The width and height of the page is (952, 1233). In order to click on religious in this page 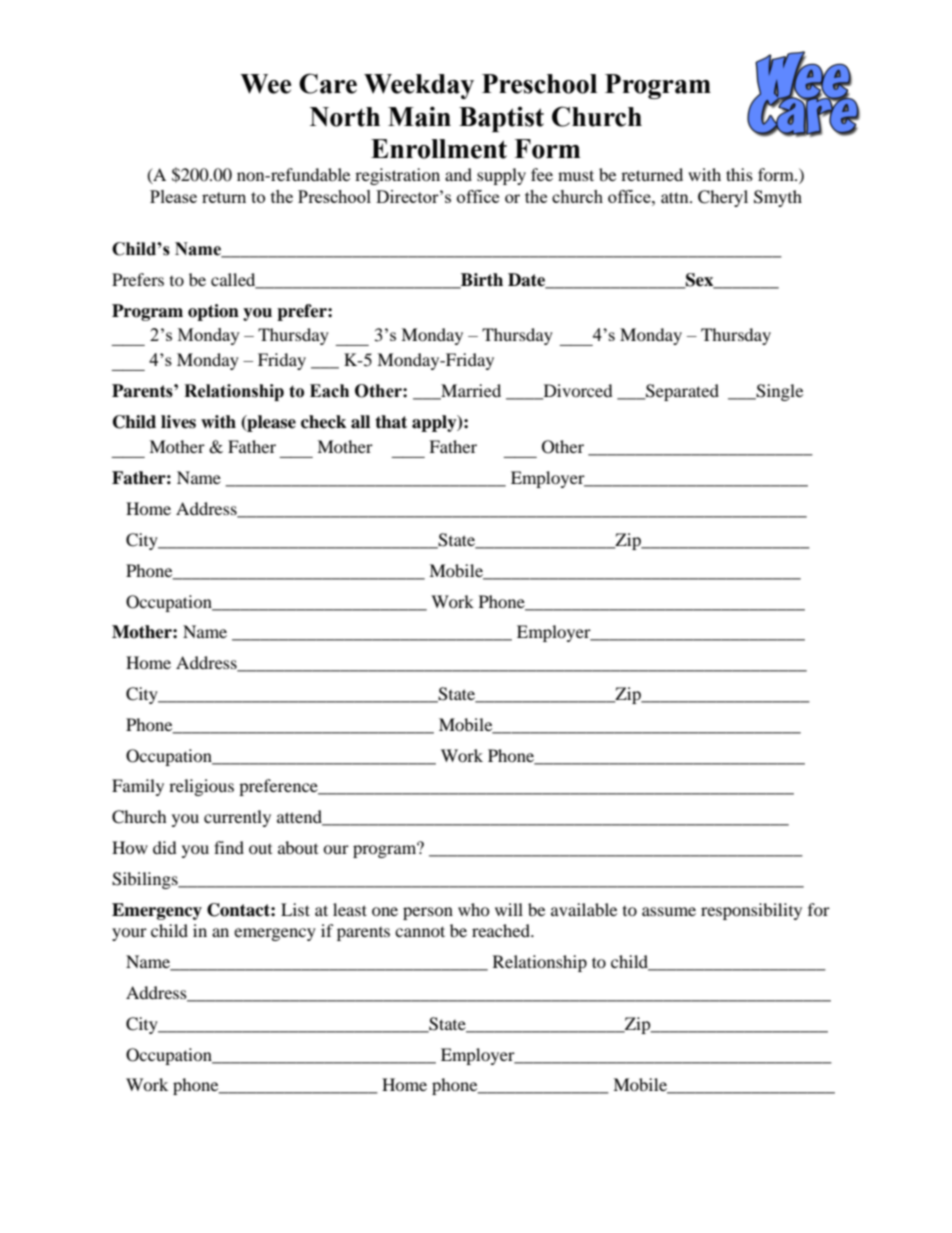, I will do `click(201, 787)`.
